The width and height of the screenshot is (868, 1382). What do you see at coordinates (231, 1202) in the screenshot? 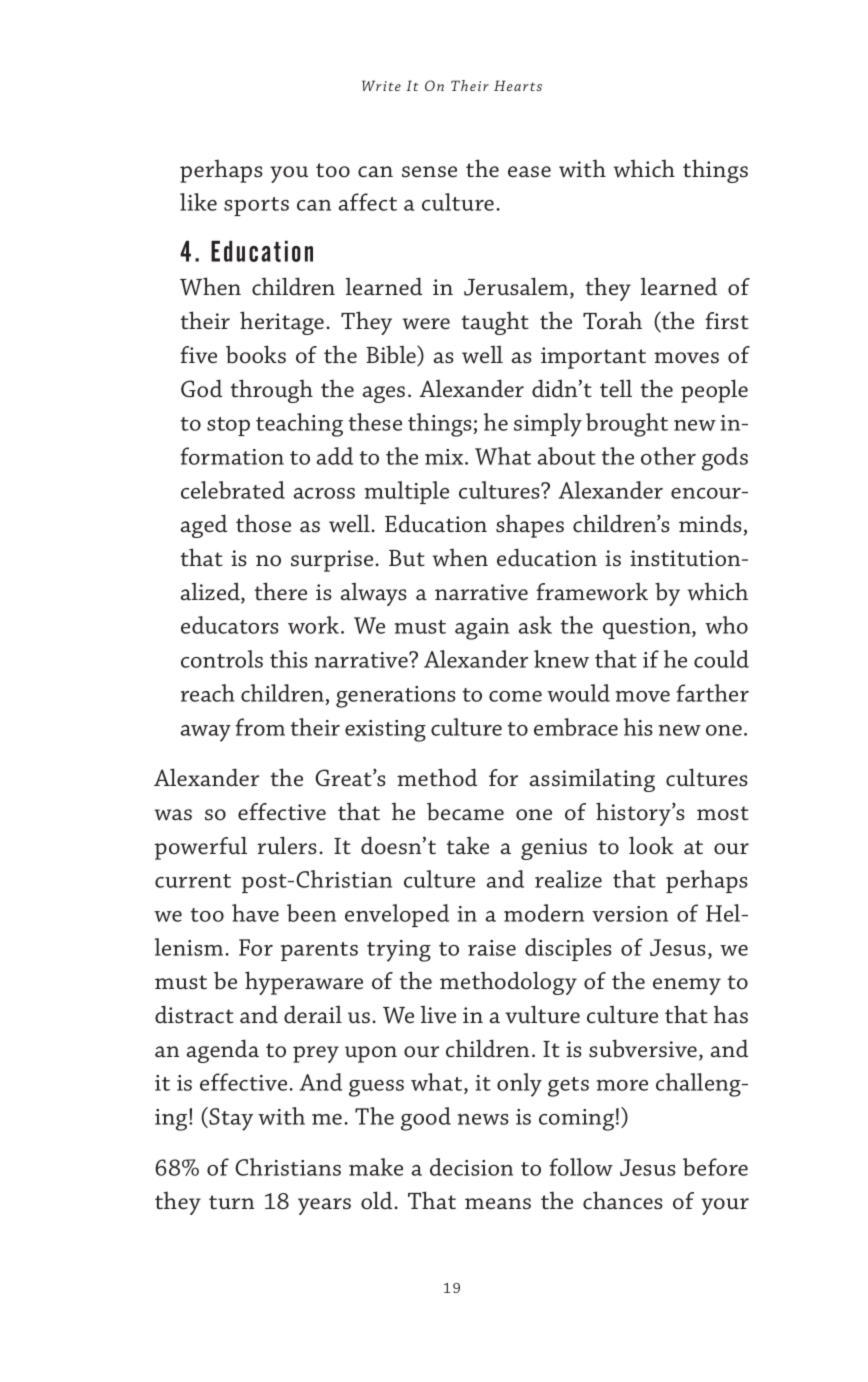
I see `turn` at bounding box center [231, 1202].
